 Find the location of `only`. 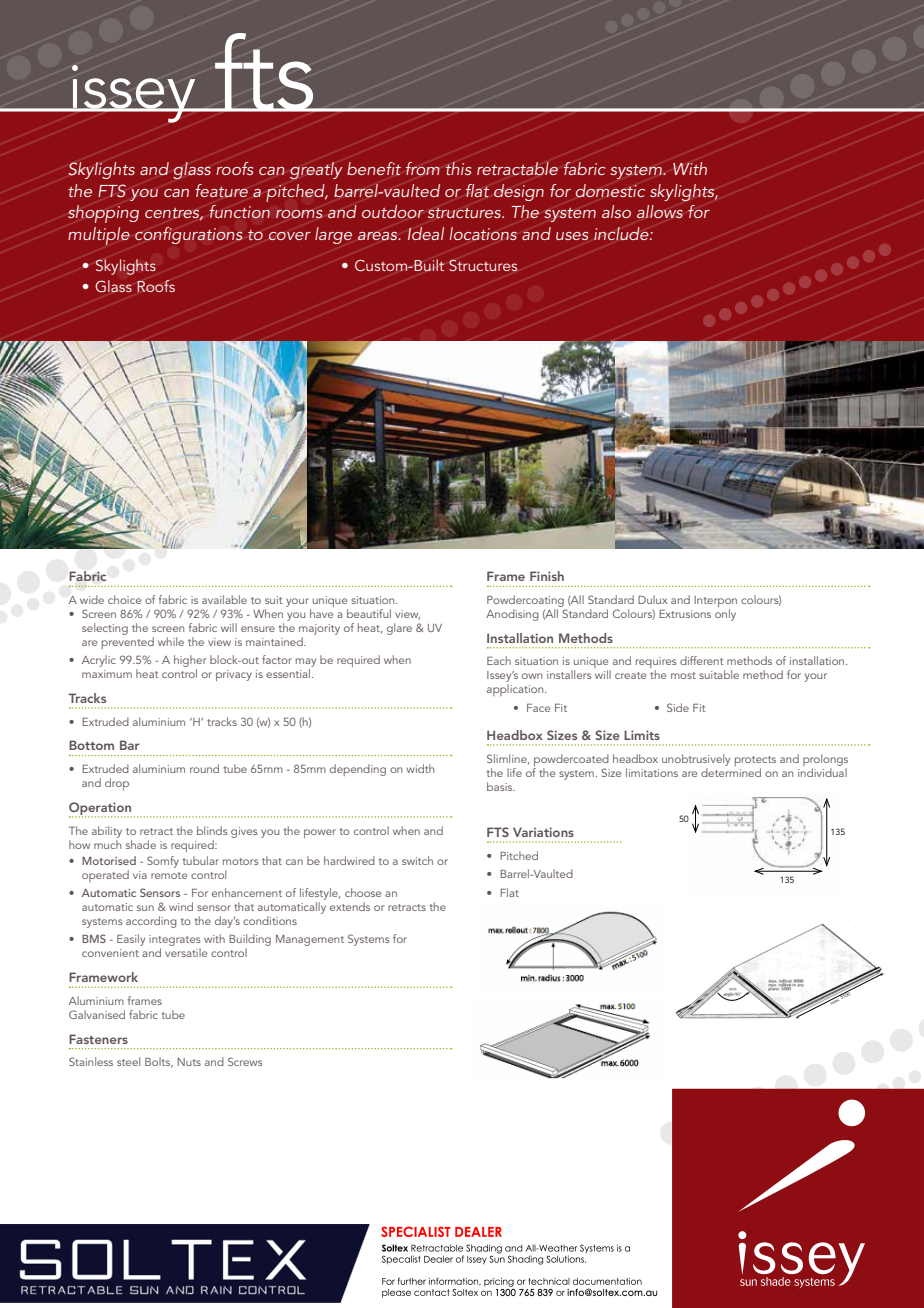

only is located at coordinates (725, 615).
